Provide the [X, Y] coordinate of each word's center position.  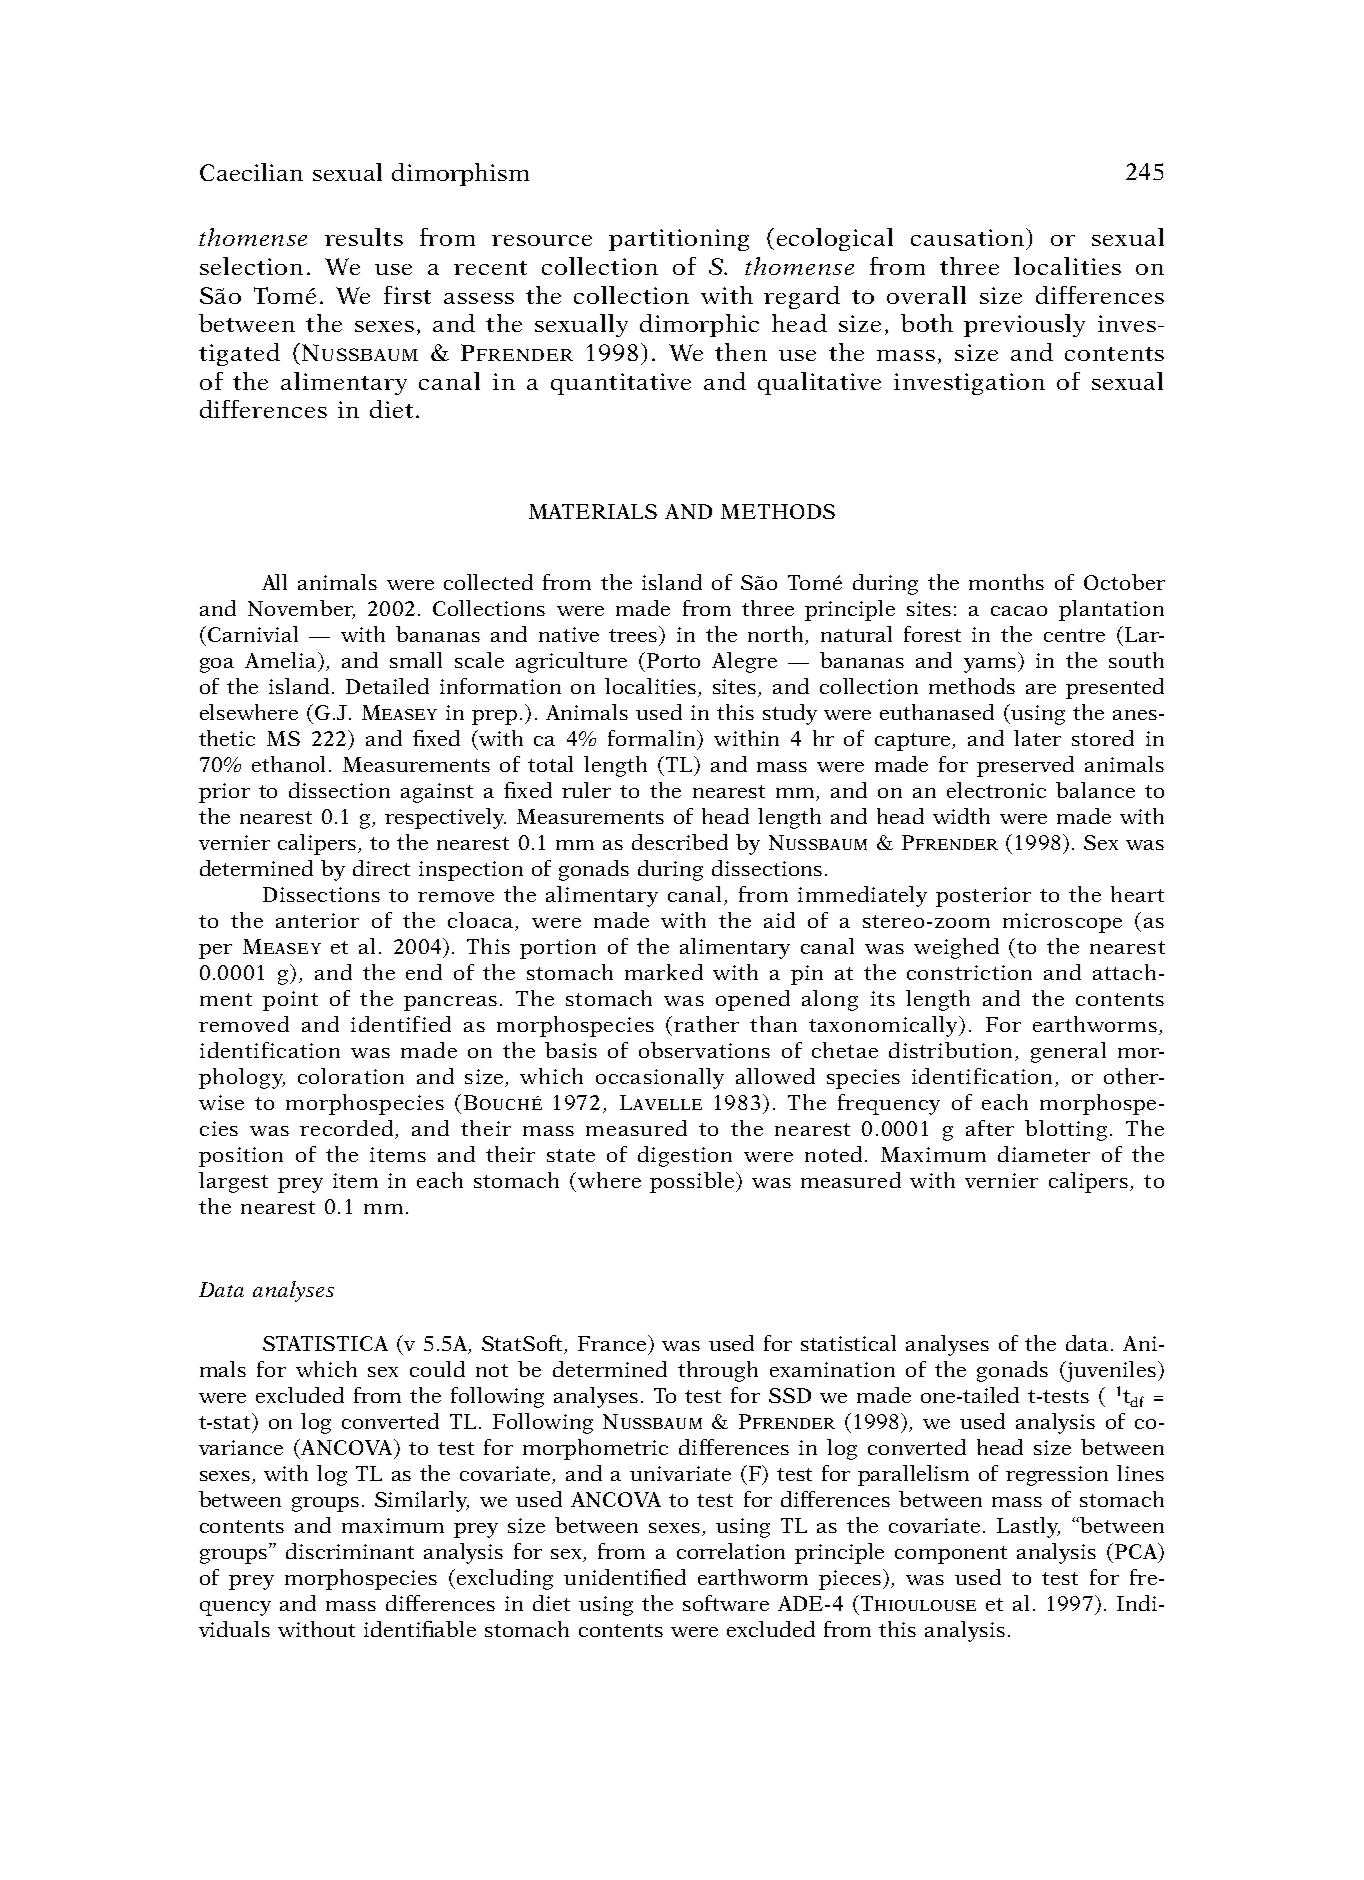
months [1006, 582]
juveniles [1110, 1371]
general [1068, 1052]
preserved [1025, 766]
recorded [348, 1129]
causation [969, 237]
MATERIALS [593, 511]
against [437, 793]
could [437, 1369]
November [301, 609]
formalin [653, 738]
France [613, 1343]
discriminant [350, 1551]
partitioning [679, 240]
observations [704, 1050]
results [364, 237]
